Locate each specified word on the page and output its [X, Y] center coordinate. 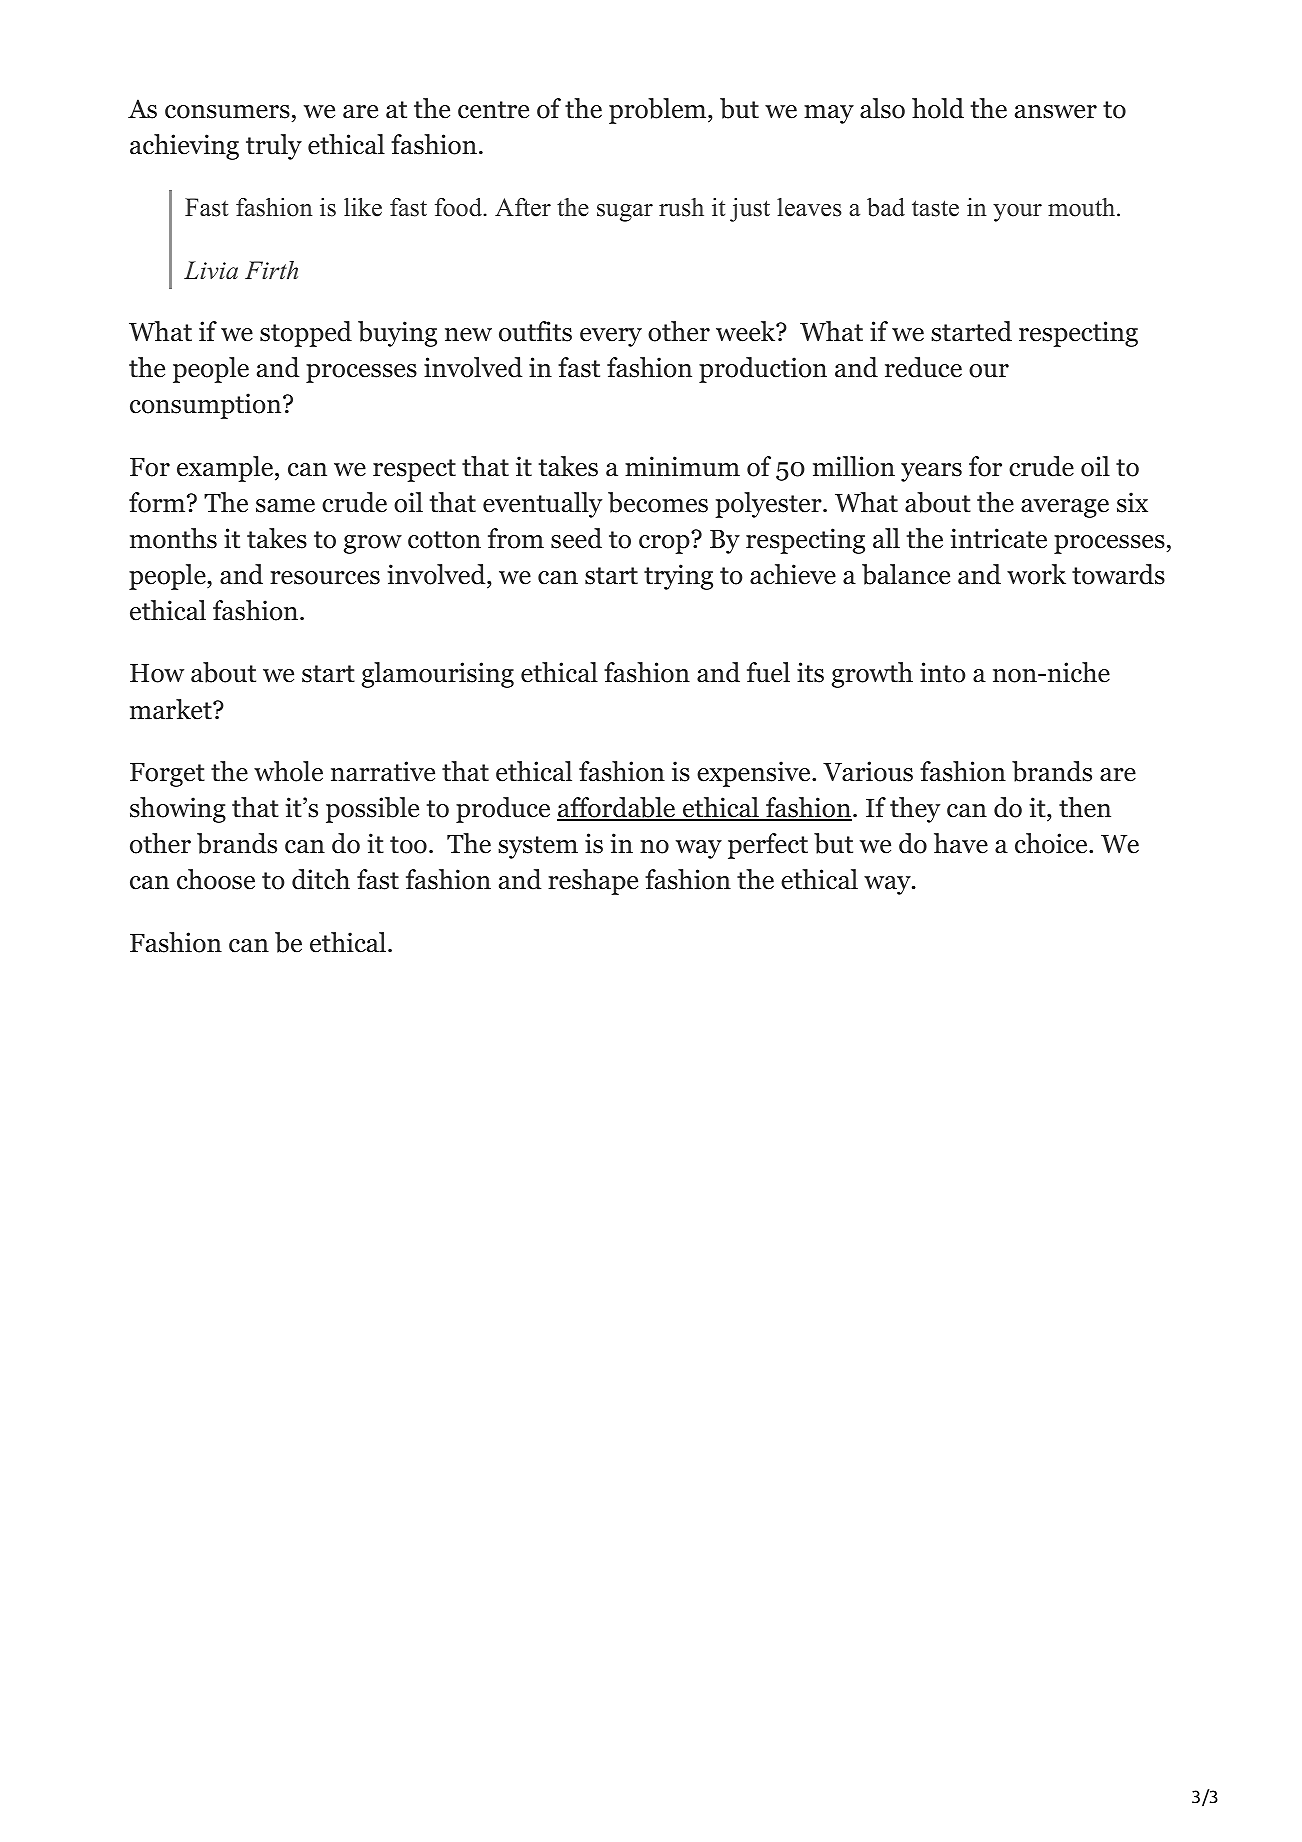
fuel [768, 672]
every [611, 337]
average [1065, 508]
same [285, 506]
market [172, 709]
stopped [306, 334]
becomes [658, 502]
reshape [593, 882]
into [943, 672]
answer [1056, 112]
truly [274, 147]
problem [657, 111]
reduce [923, 367]
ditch [321, 879]
